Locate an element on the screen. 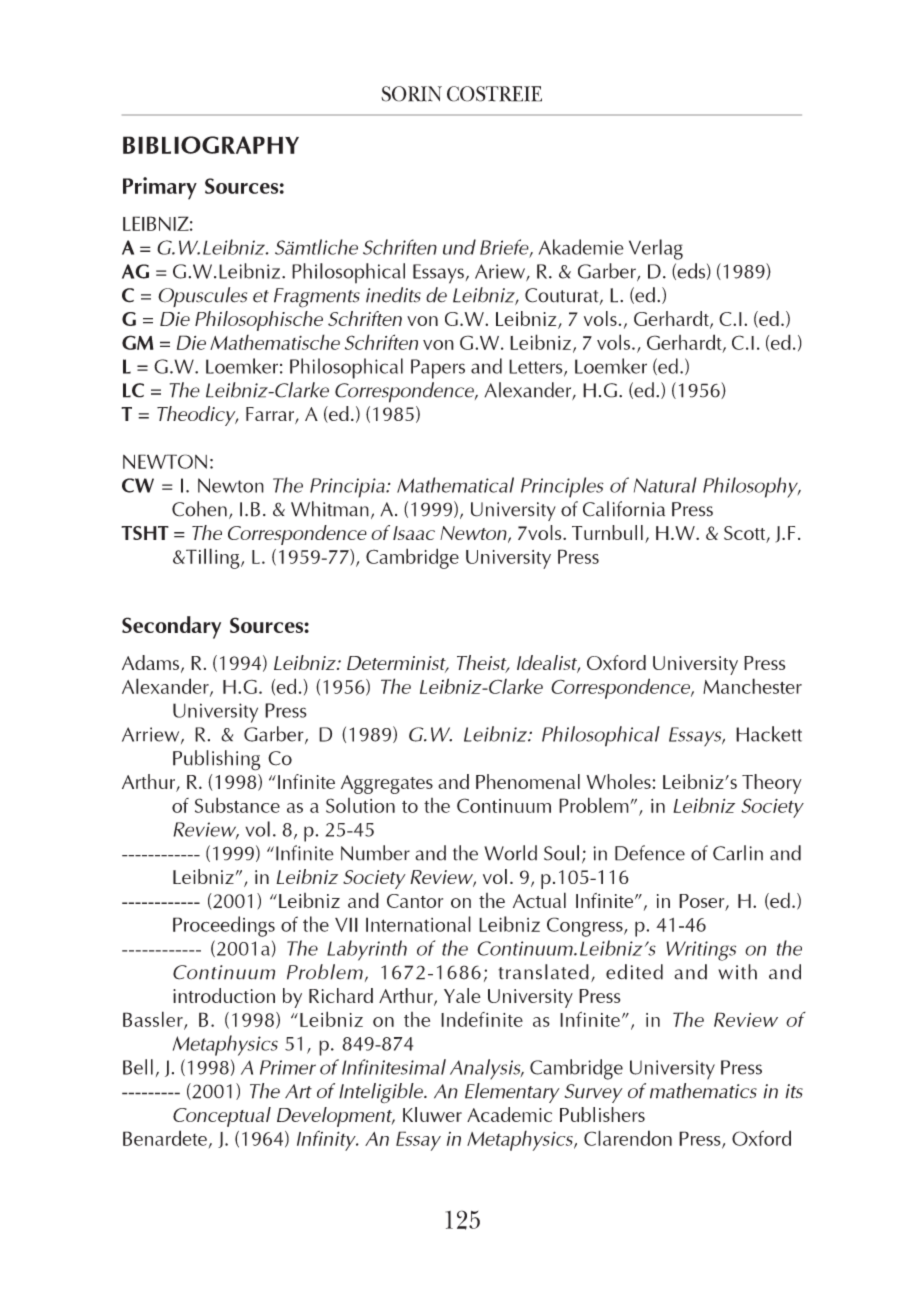  Theist is located at coordinates (483, 663).
